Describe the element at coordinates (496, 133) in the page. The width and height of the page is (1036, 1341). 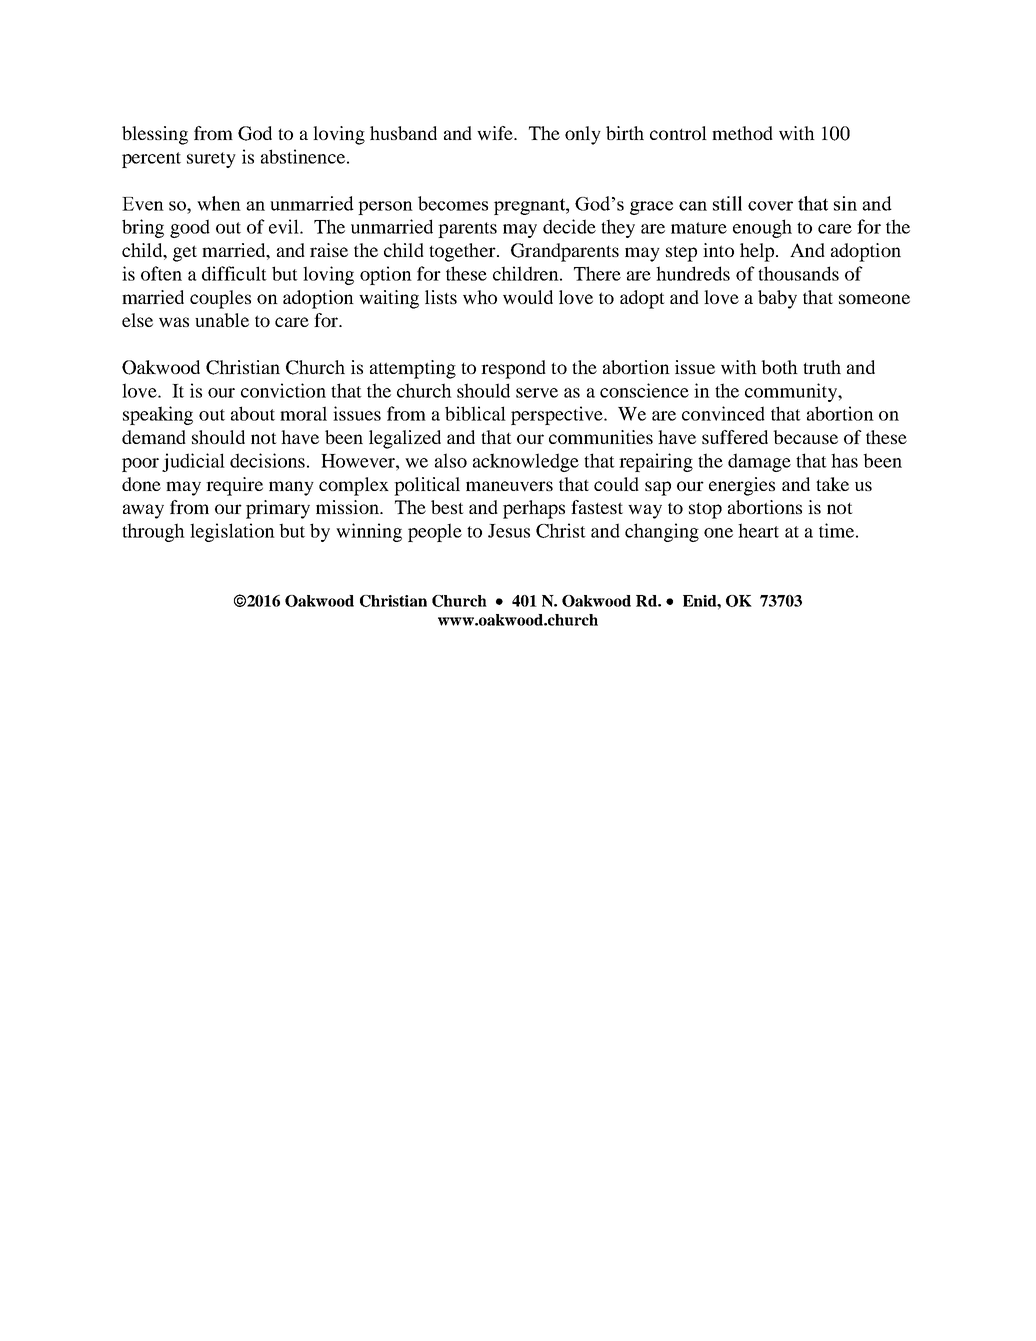
I see `wife` at that location.
